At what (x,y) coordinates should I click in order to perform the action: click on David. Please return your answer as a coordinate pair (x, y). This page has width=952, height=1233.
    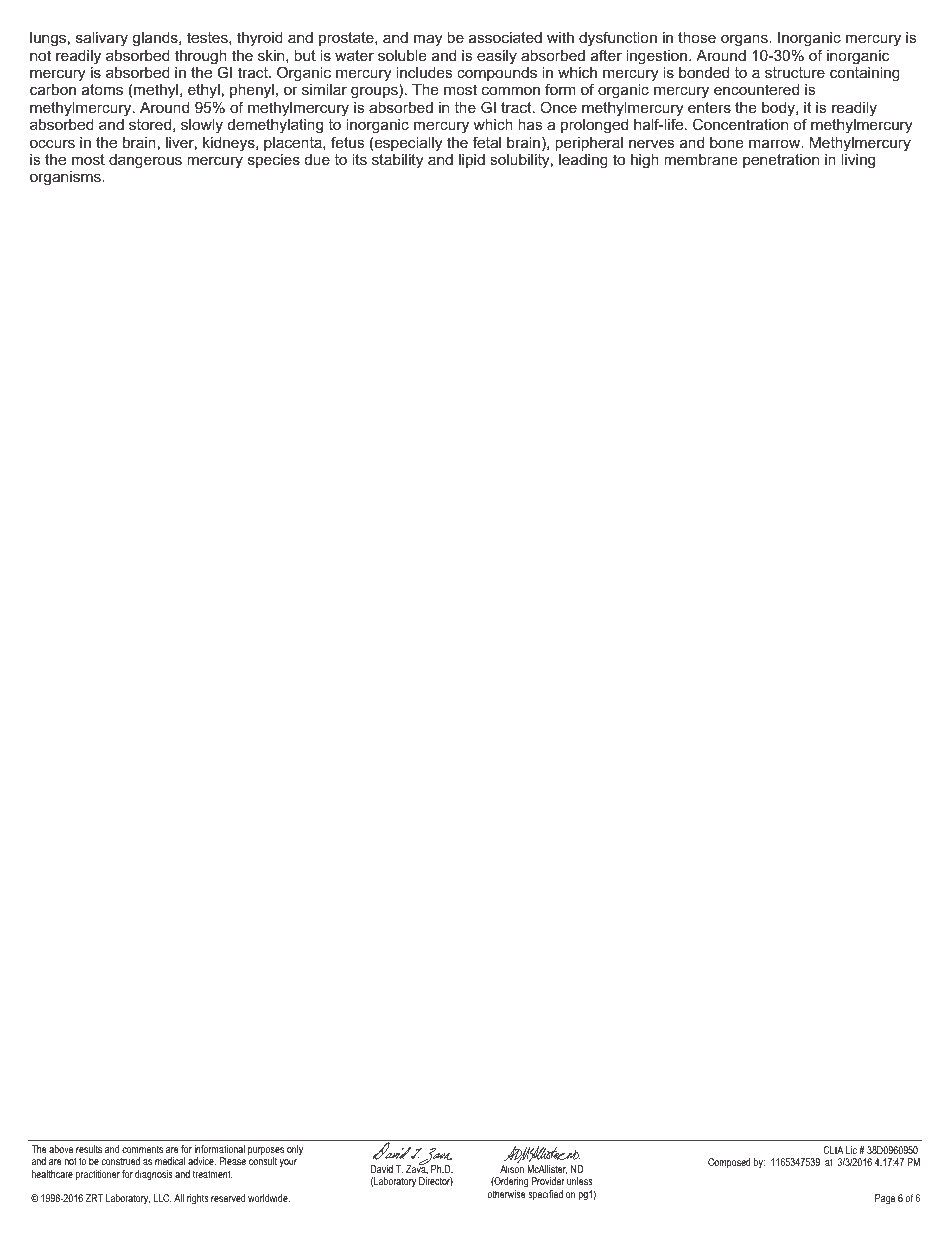
    Looking at the image, I should click on (382, 1169).
